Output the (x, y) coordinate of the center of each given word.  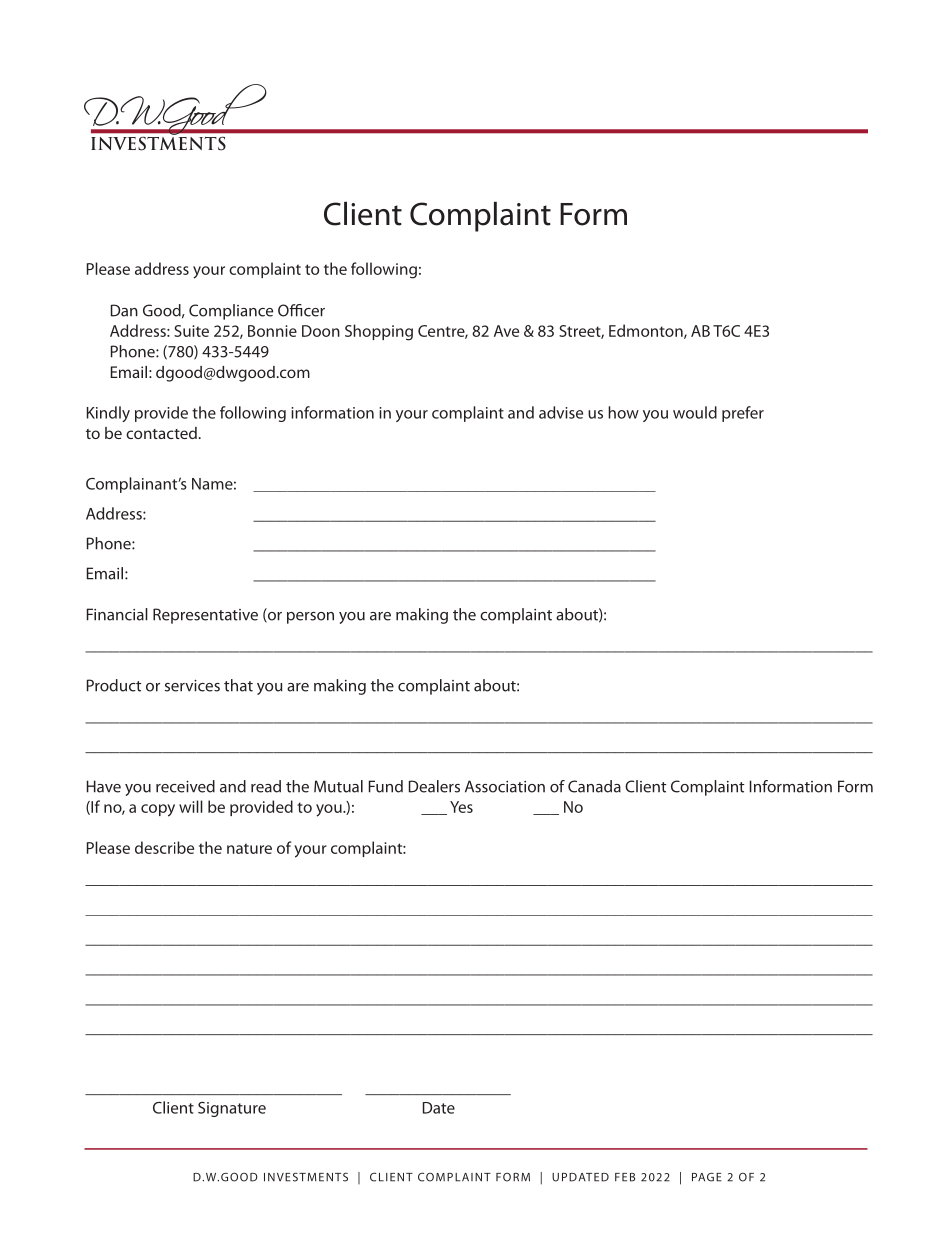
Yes (461, 807)
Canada (594, 786)
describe (164, 847)
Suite (191, 331)
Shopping (379, 332)
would (695, 412)
